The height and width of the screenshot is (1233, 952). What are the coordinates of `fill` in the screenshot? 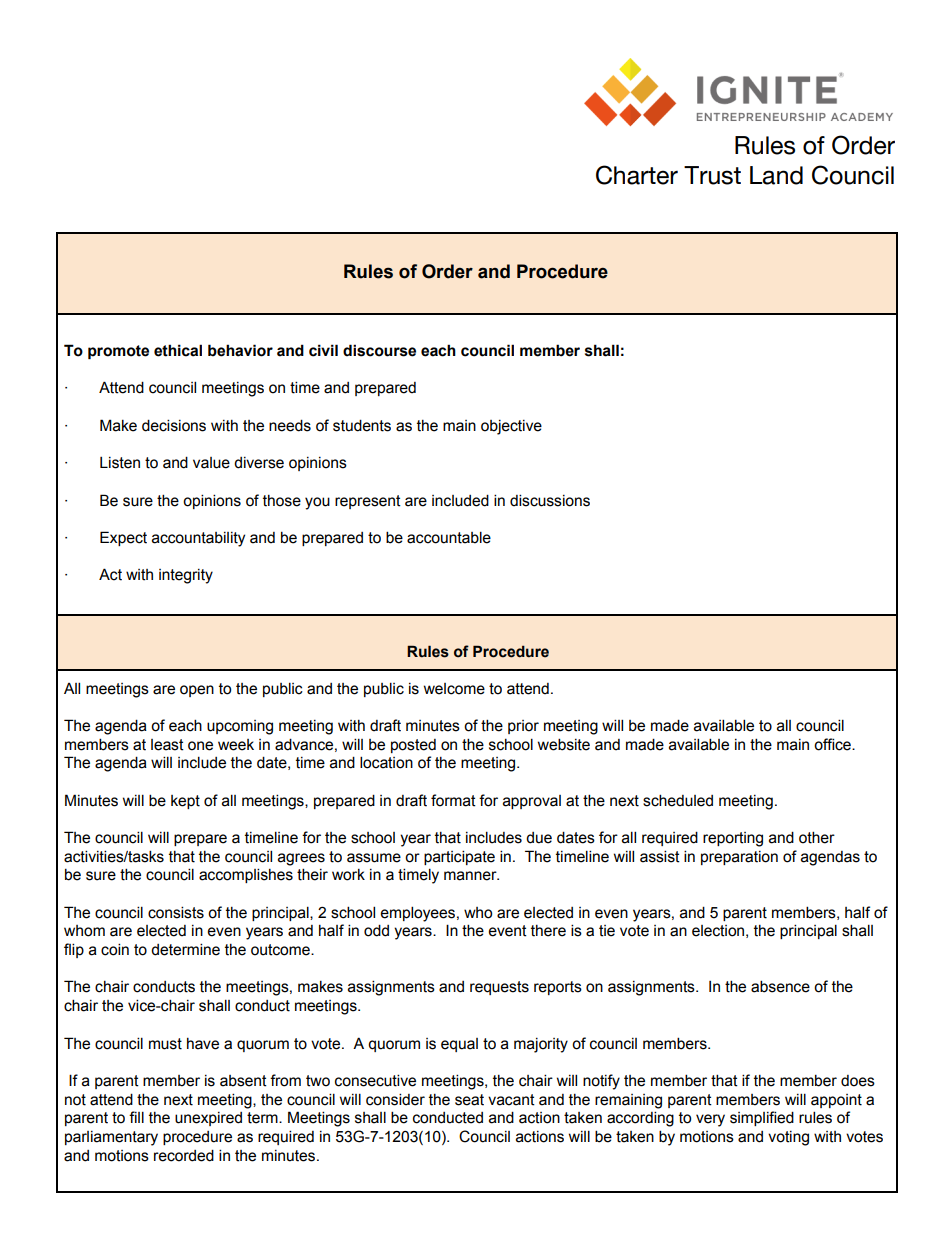 It's located at (136, 1117).
